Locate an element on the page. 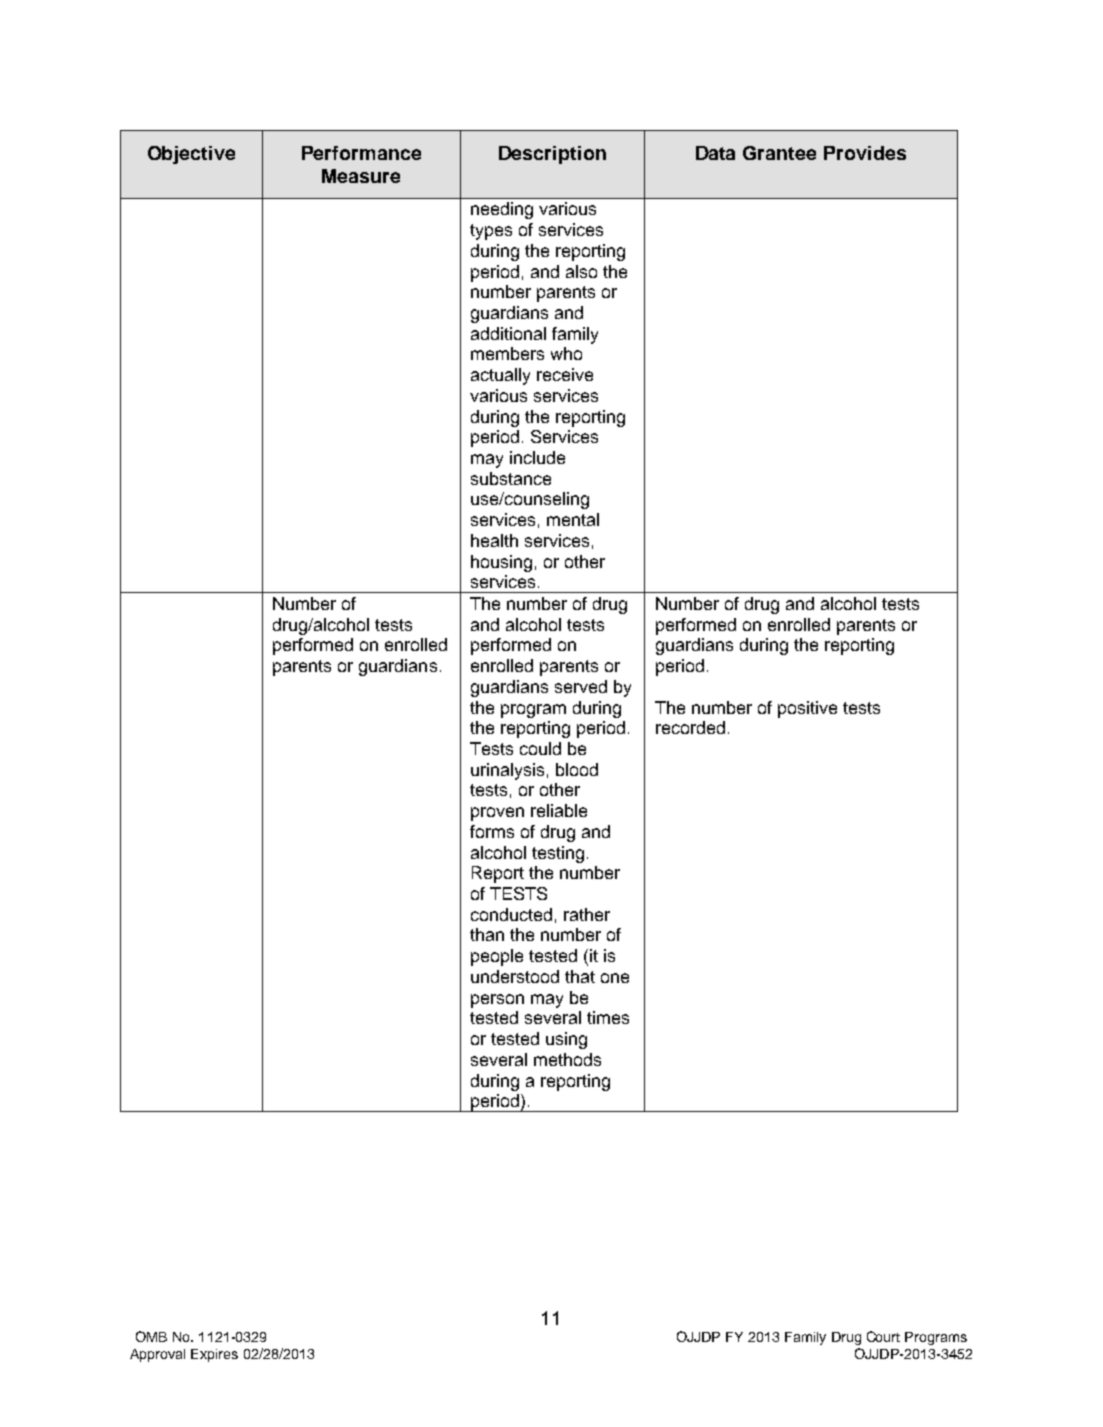  positive is located at coordinates (807, 709).
